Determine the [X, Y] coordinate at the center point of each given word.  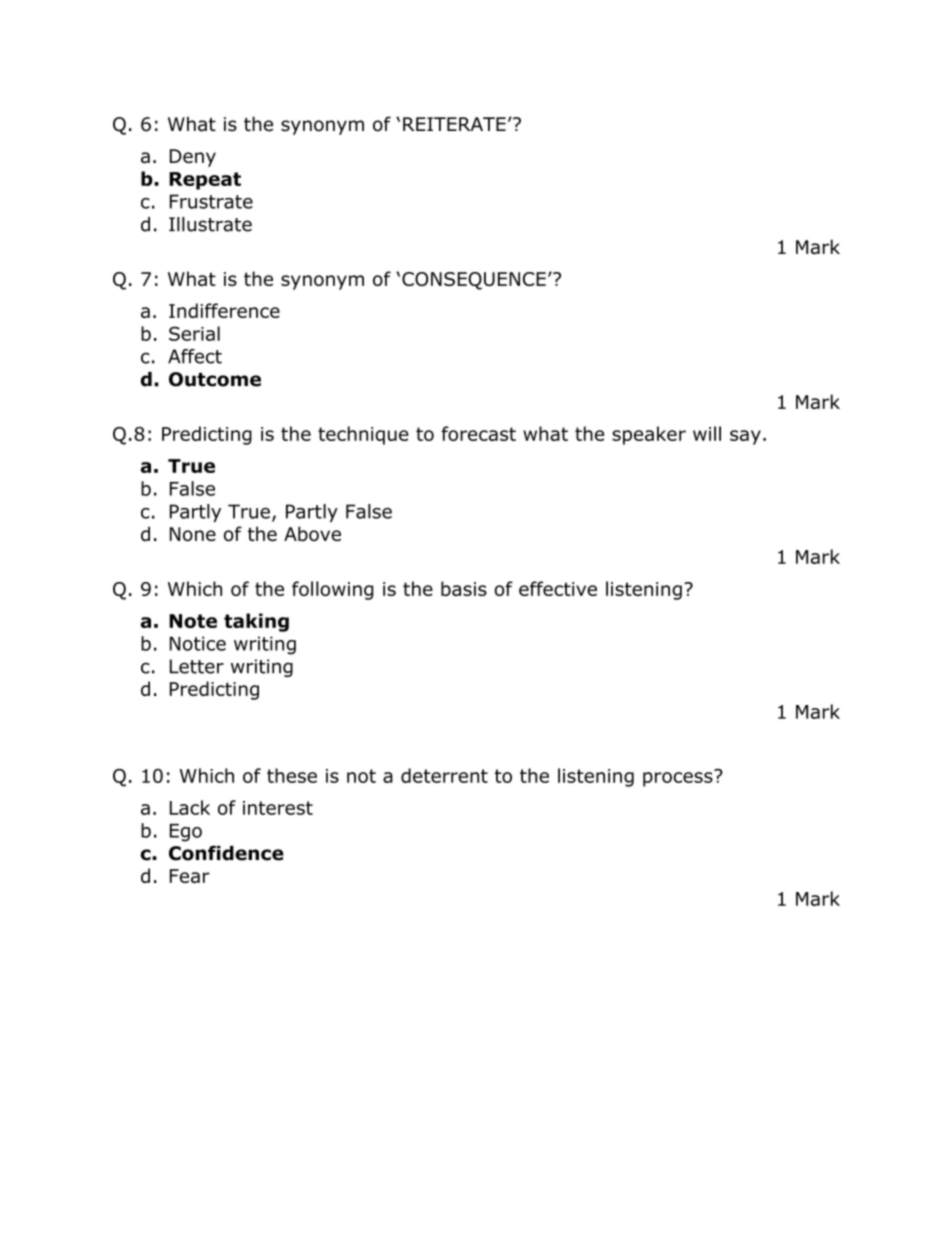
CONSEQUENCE [474, 281]
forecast [478, 433]
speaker [649, 435]
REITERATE [454, 124]
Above [312, 533]
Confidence [226, 853]
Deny [193, 158]
